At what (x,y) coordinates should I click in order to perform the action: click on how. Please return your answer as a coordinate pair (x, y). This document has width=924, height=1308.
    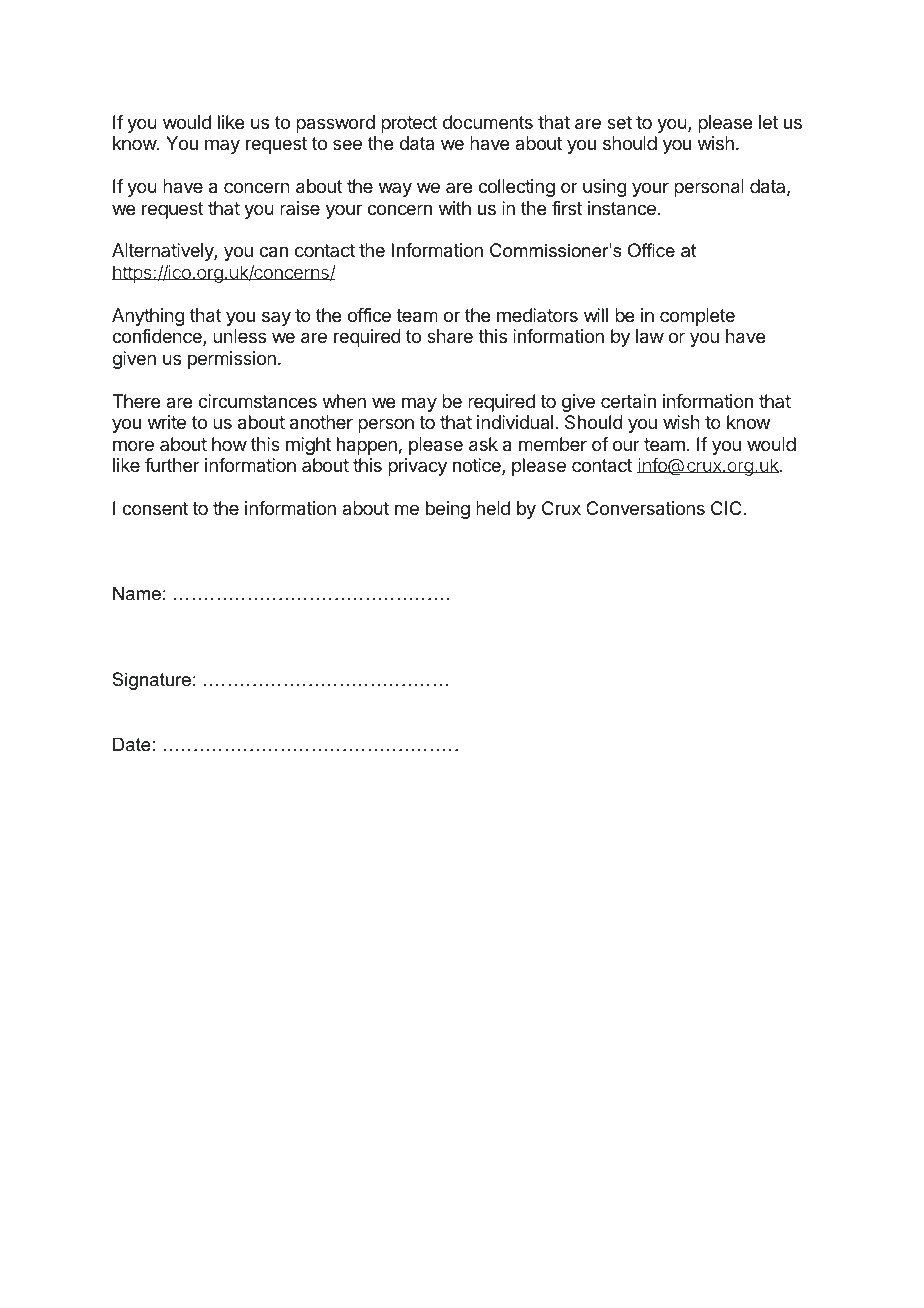
    Looking at the image, I should click on (229, 444).
